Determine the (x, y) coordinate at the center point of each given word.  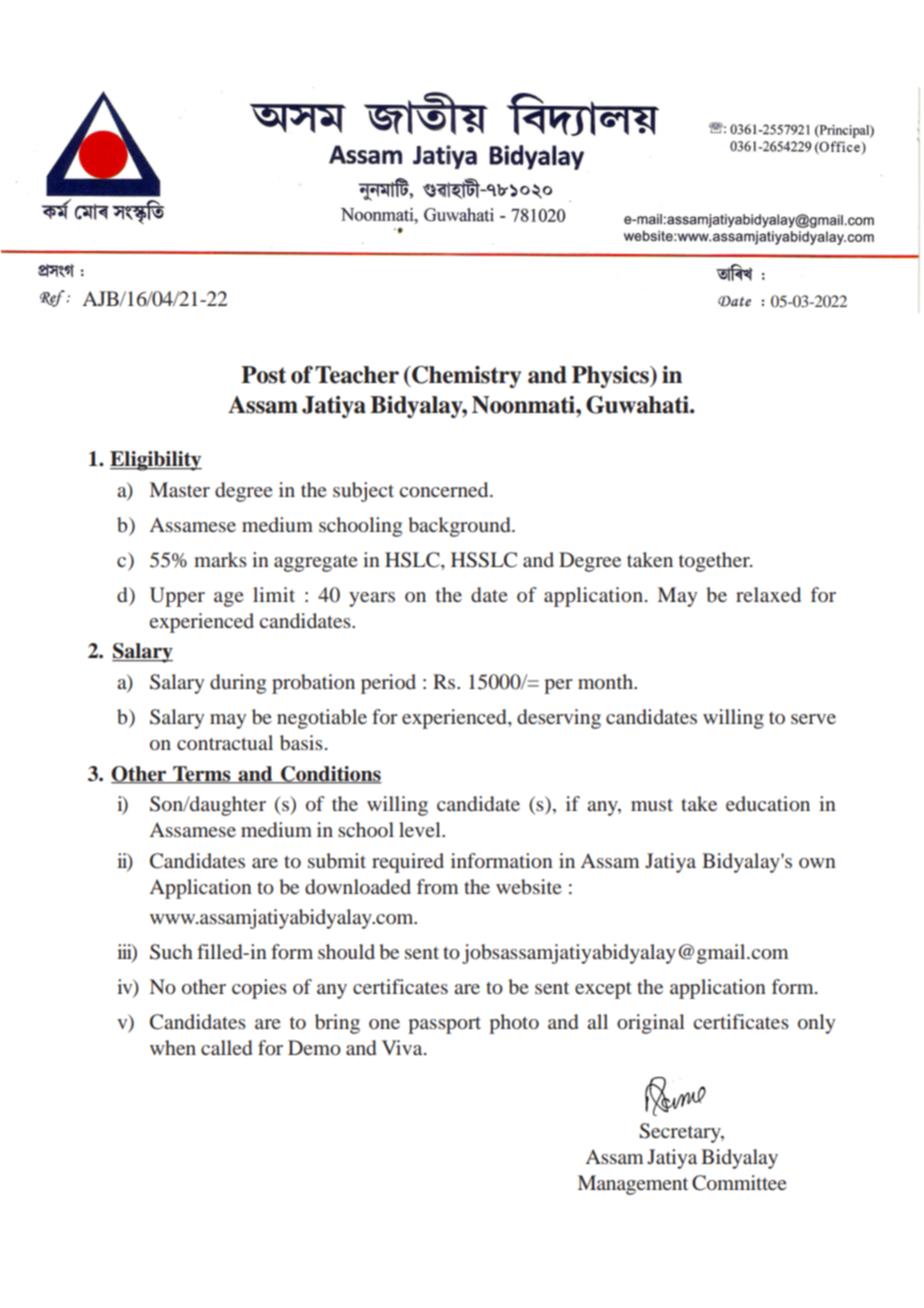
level (421, 829)
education (768, 803)
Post (263, 375)
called (226, 1047)
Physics (611, 377)
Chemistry (465, 377)
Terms (202, 774)
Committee (739, 1183)
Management (633, 1185)
